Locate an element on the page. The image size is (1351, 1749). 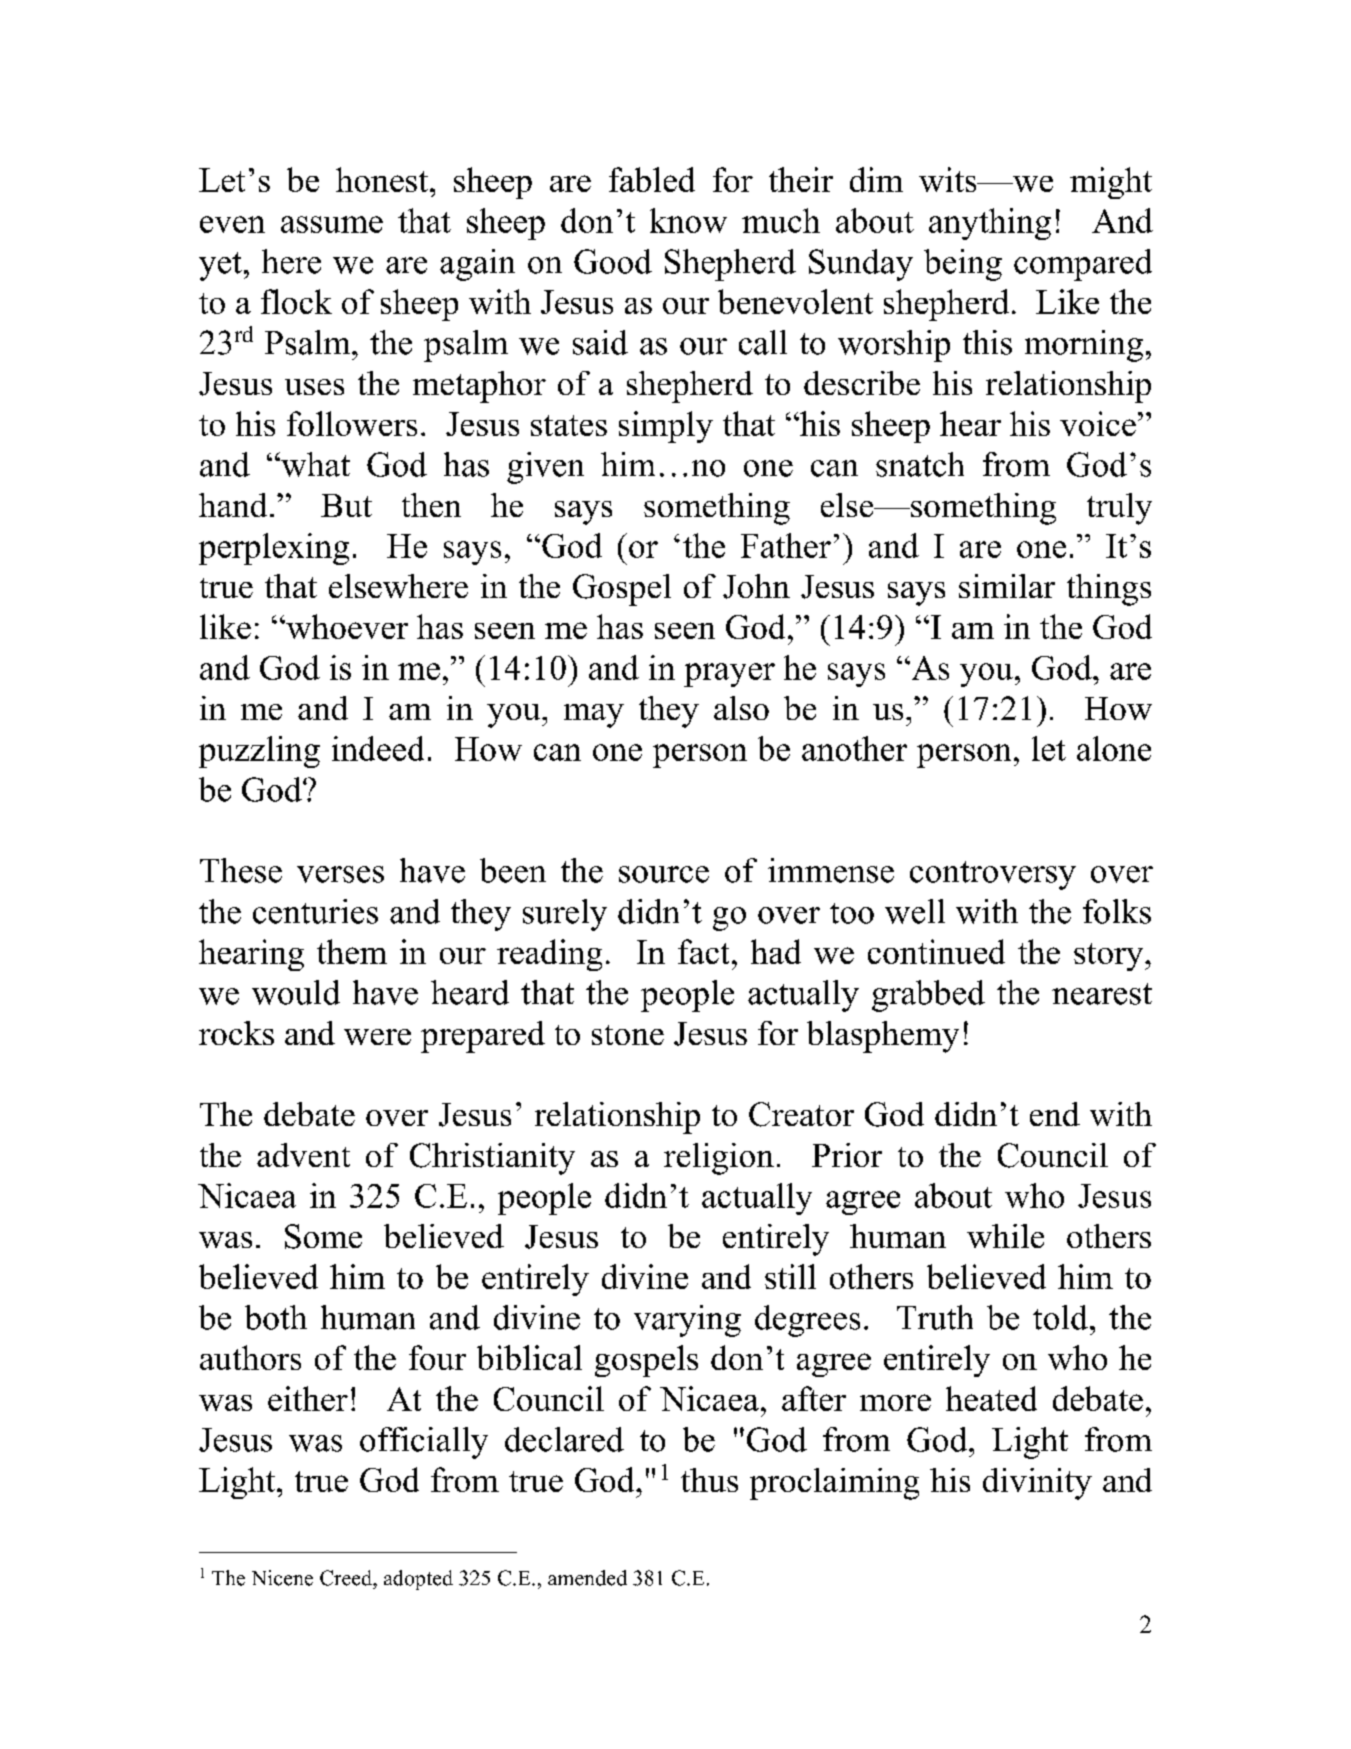
Creed is located at coordinates (347, 1578).
